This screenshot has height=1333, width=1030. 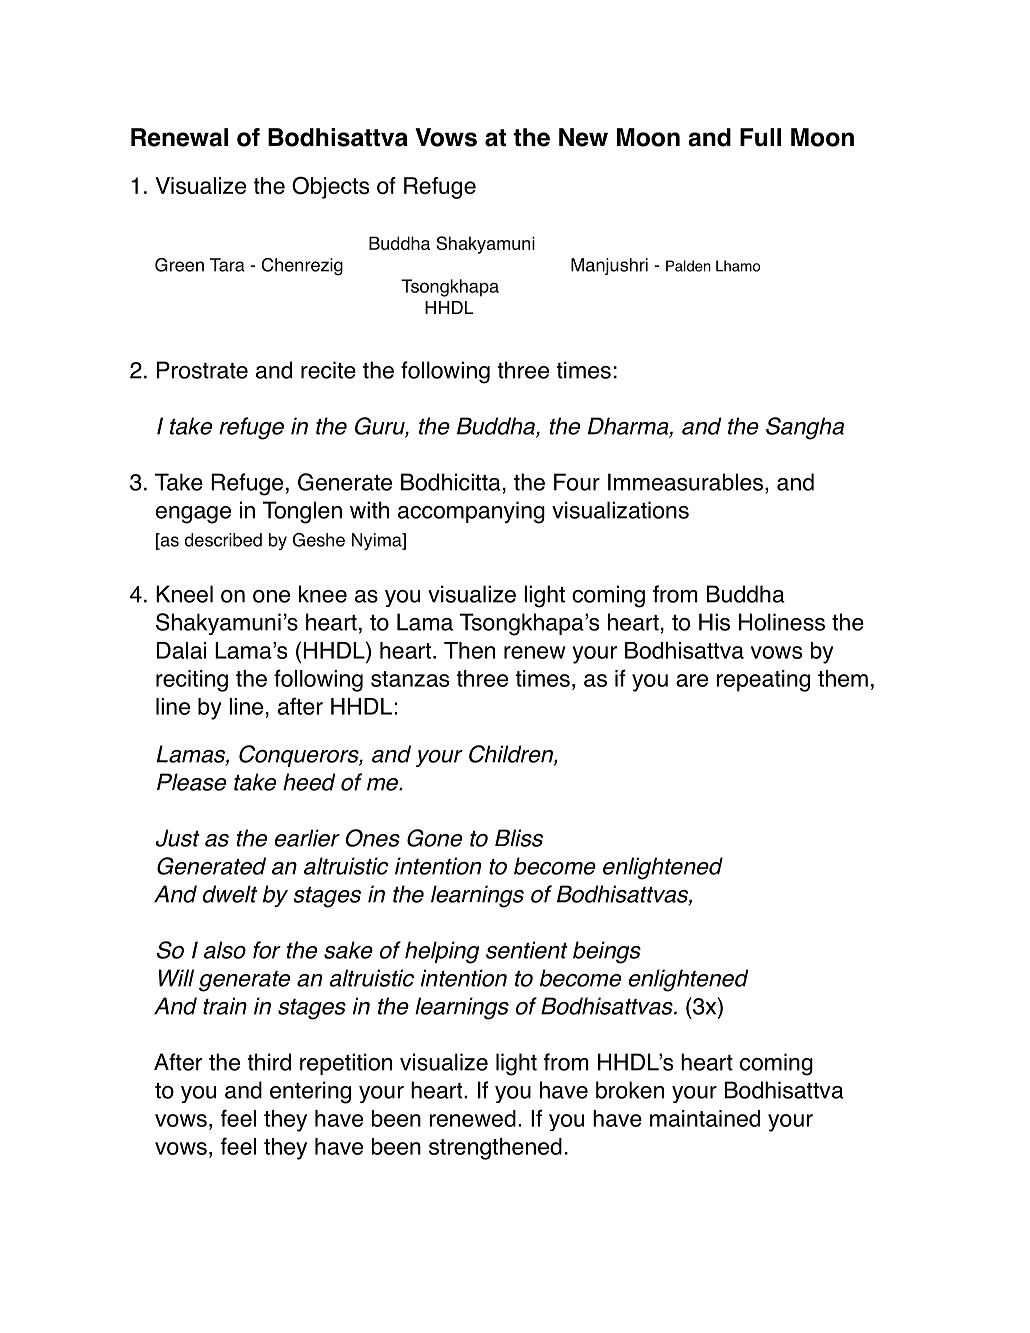 What do you see at coordinates (269, 1062) in the screenshot?
I see `third` at bounding box center [269, 1062].
